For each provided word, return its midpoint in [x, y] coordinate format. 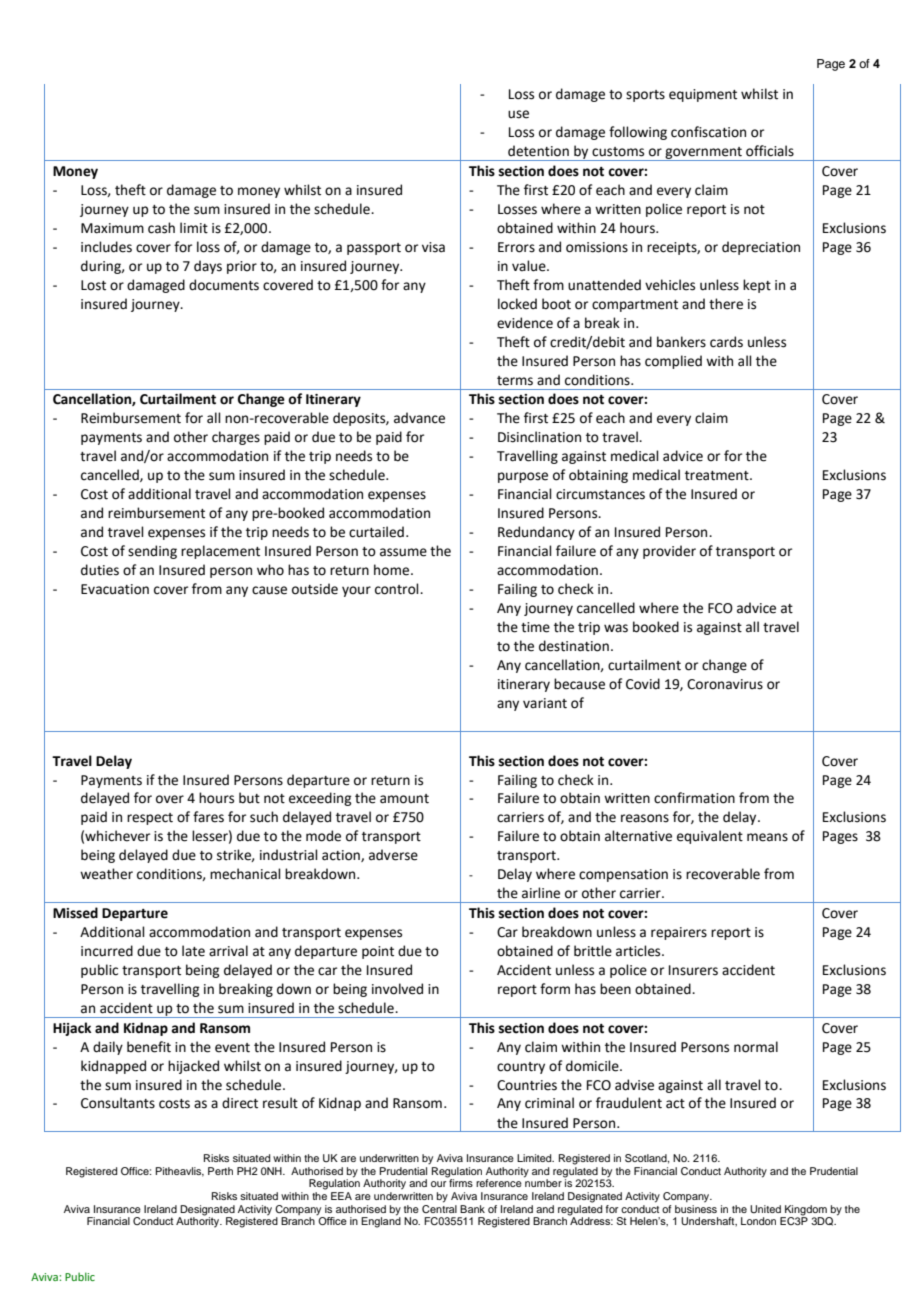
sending [152, 552]
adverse [393, 855]
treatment [718, 476]
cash [161, 228]
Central [439, 1207]
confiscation [708, 132]
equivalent [710, 837]
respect [150, 819]
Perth [220, 1171]
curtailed [376, 532]
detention [538, 151]
